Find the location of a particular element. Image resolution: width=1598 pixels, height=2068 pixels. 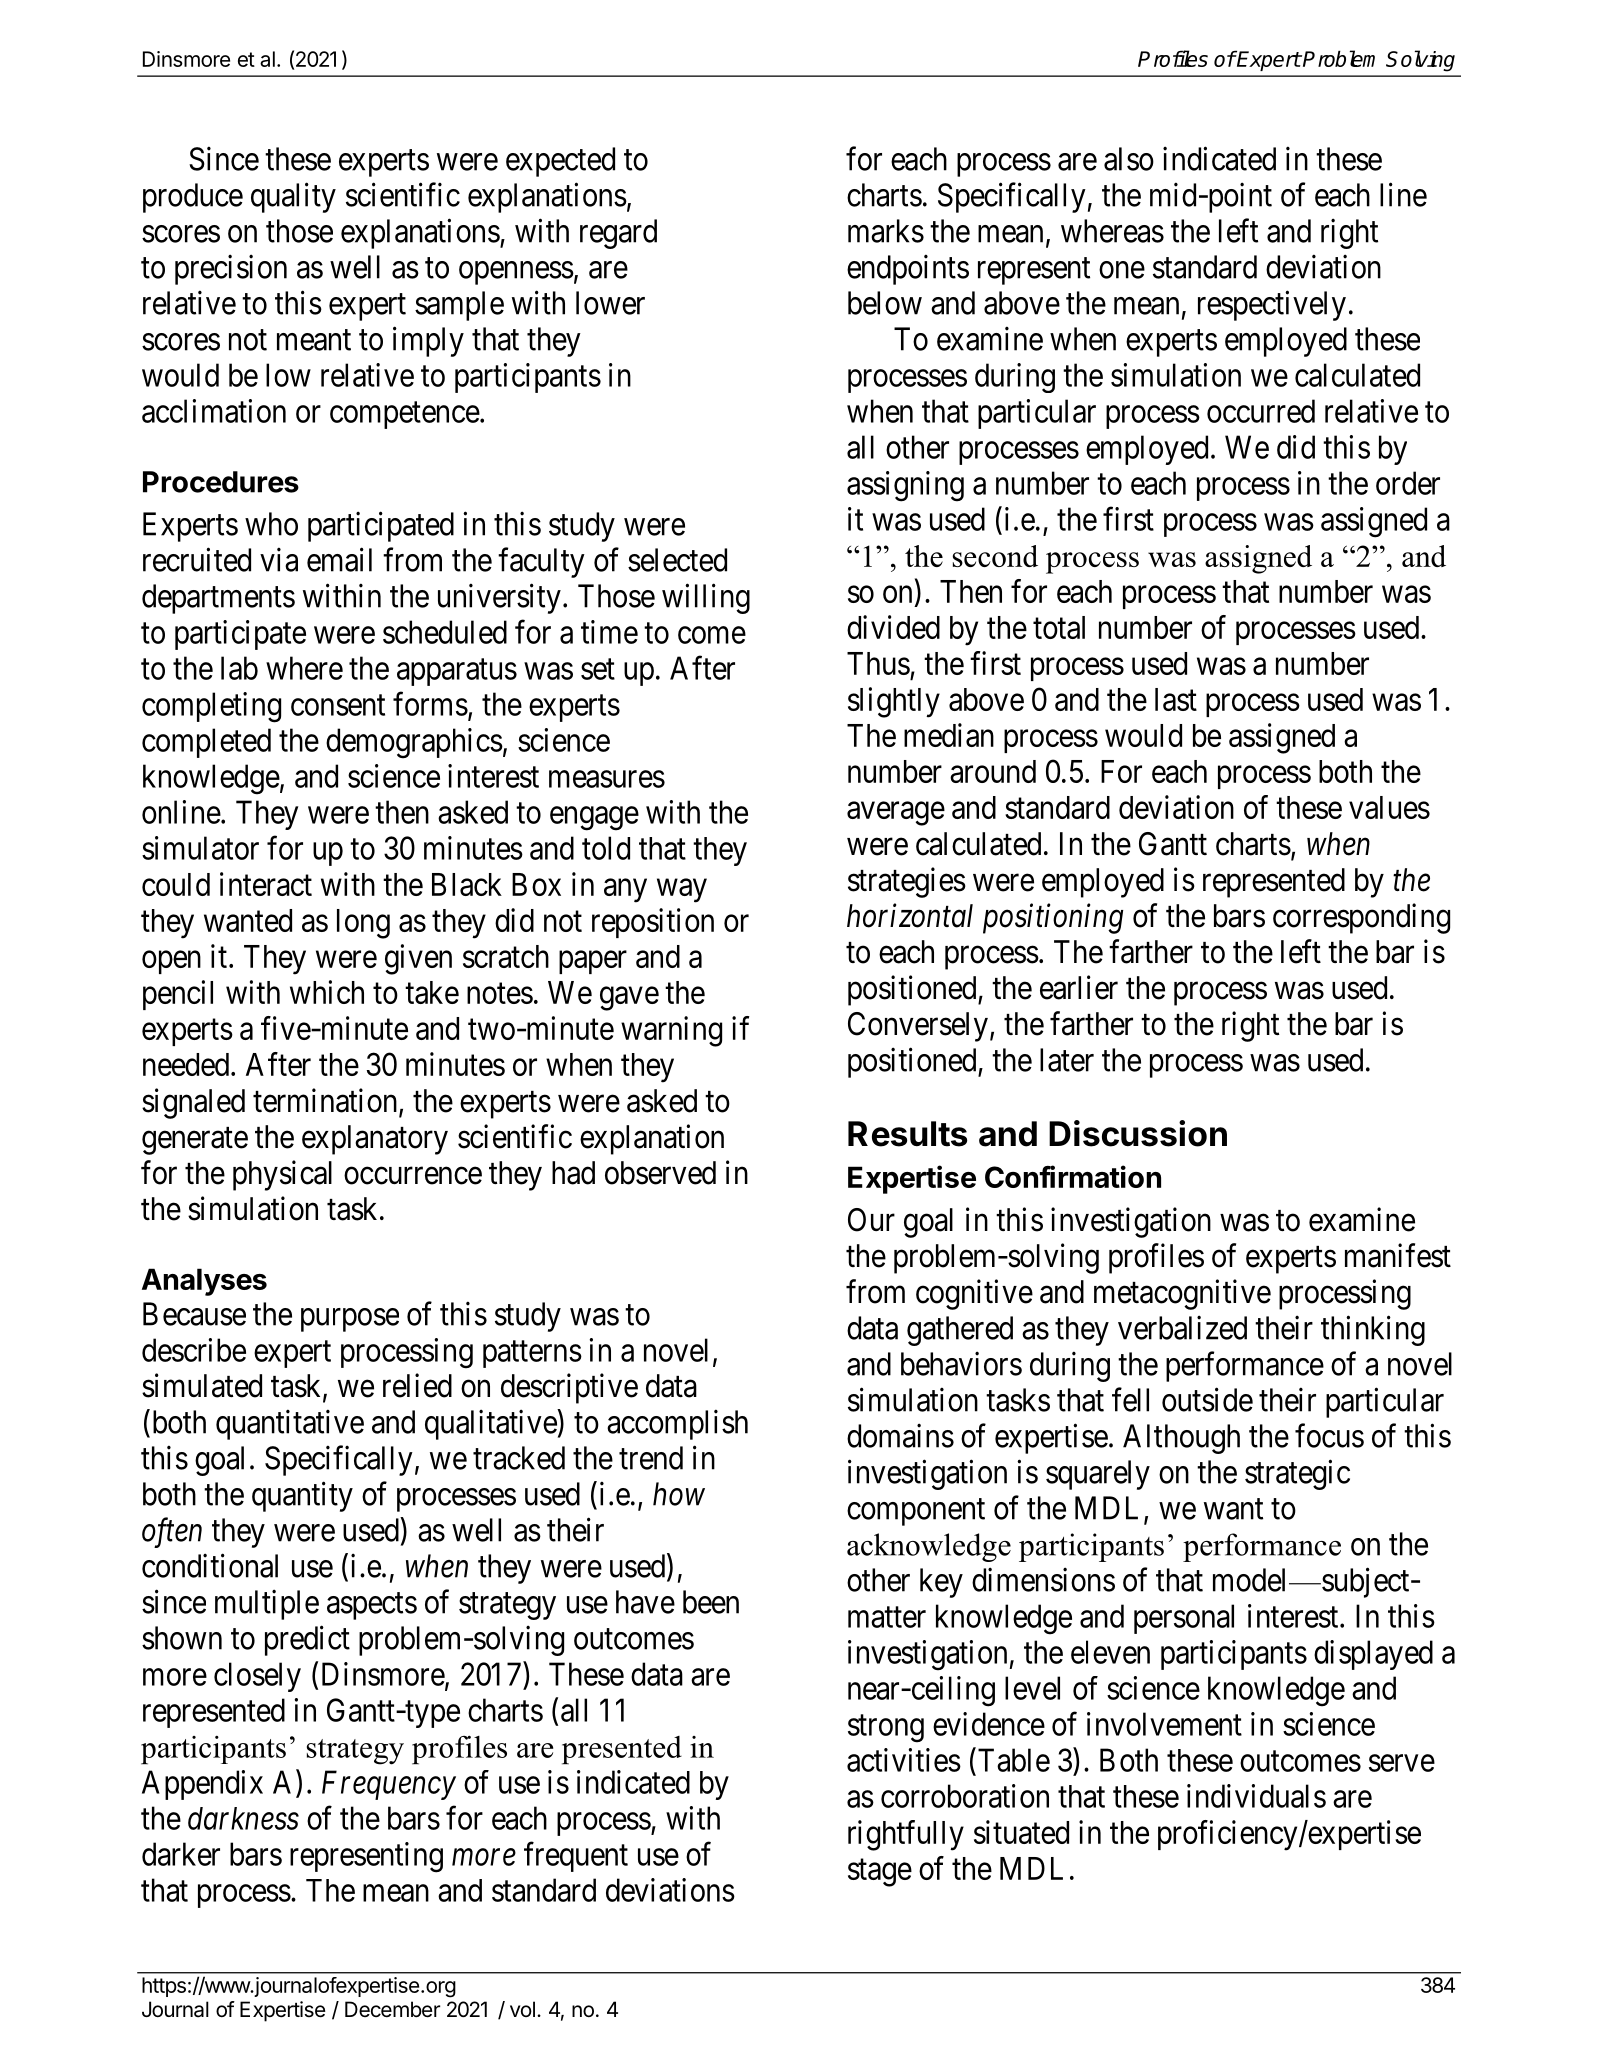

termination is located at coordinates (326, 1101).
